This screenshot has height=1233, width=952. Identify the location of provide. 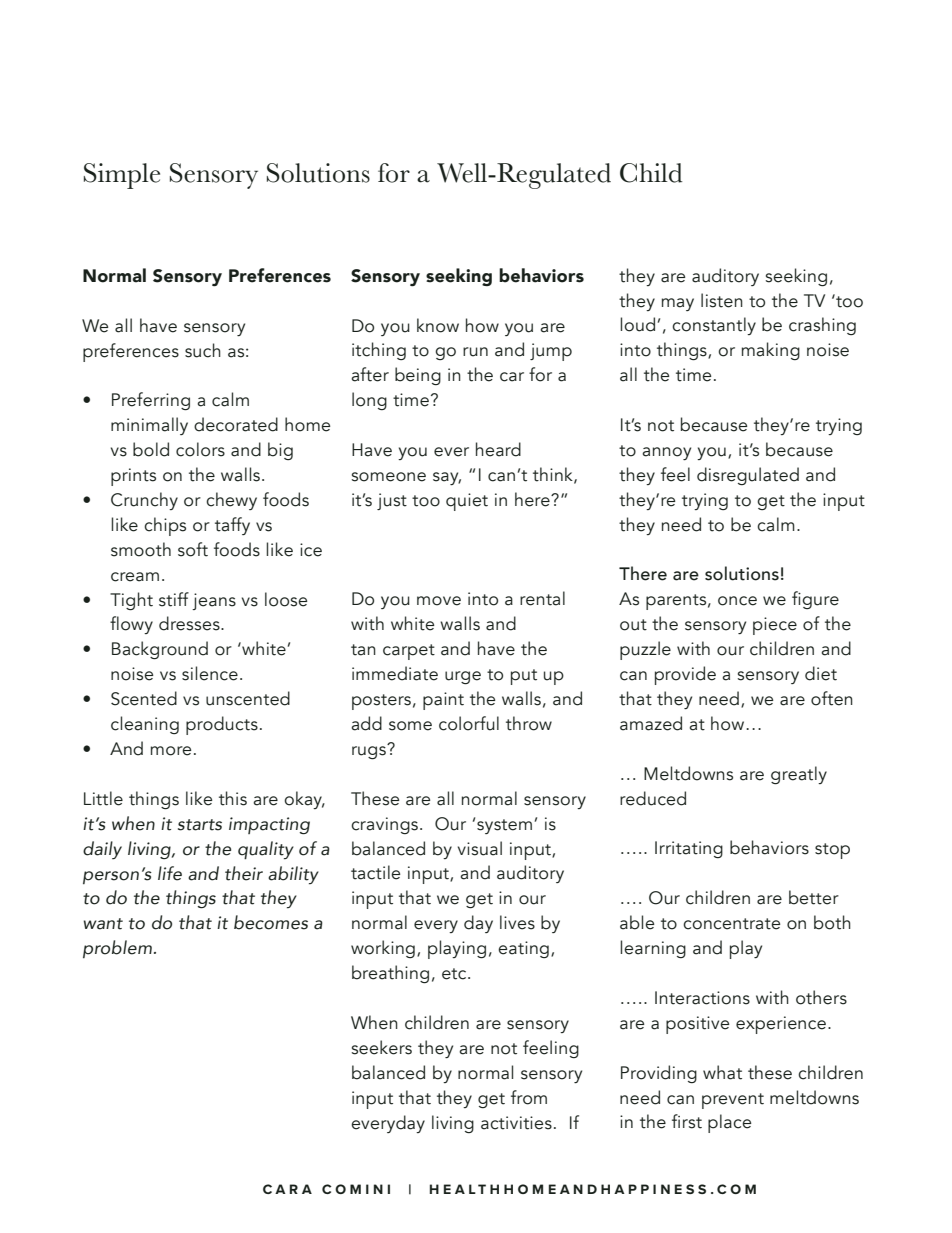
(685, 675).
